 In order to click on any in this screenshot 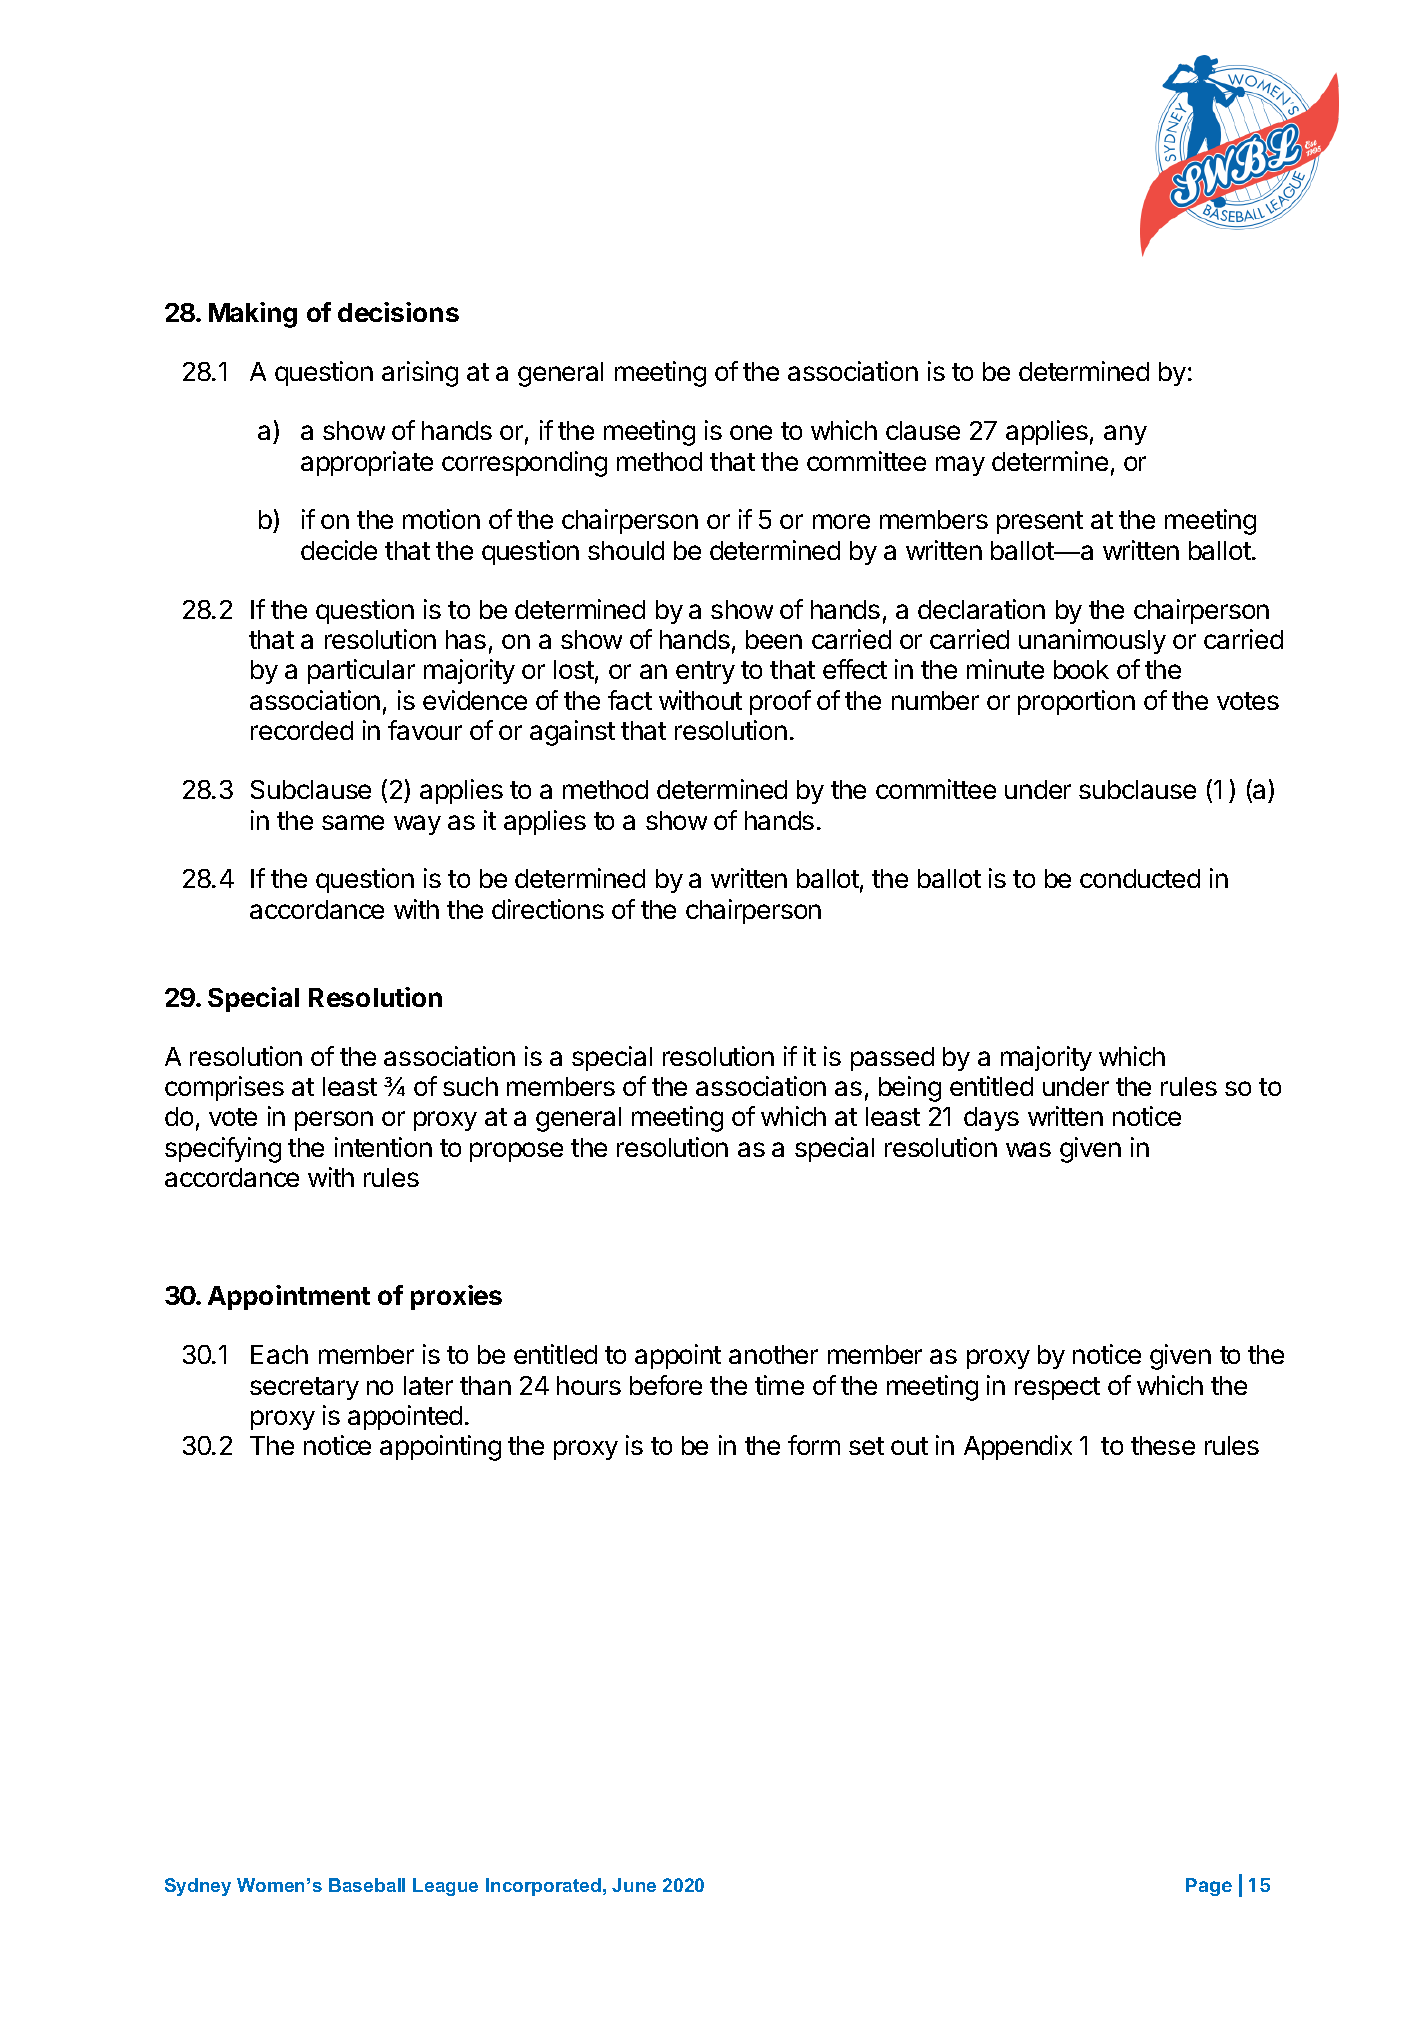, I will do `click(1125, 435)`.
